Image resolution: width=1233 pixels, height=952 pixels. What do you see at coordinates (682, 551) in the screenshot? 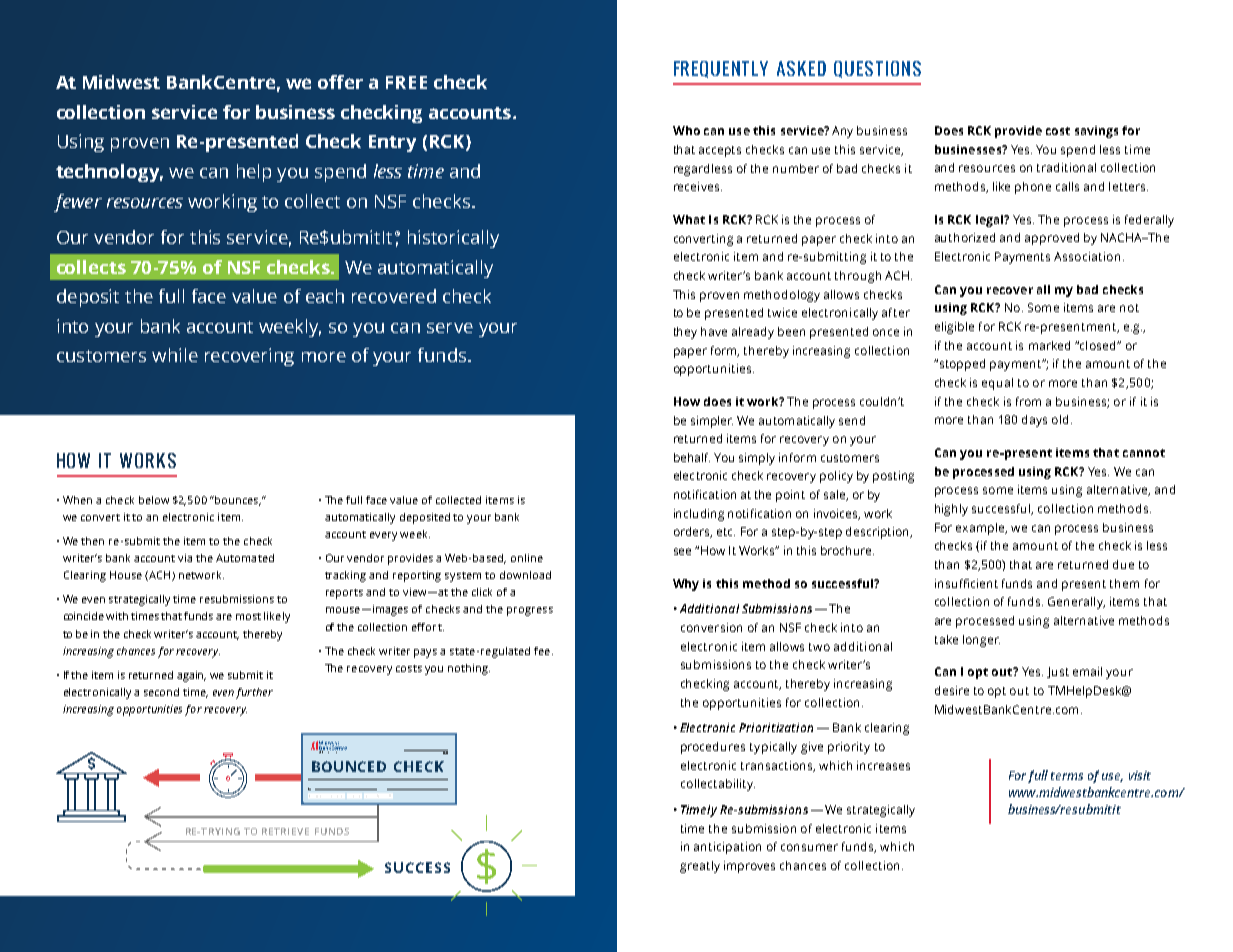
I see `see` at bounding box center [682, 551].
